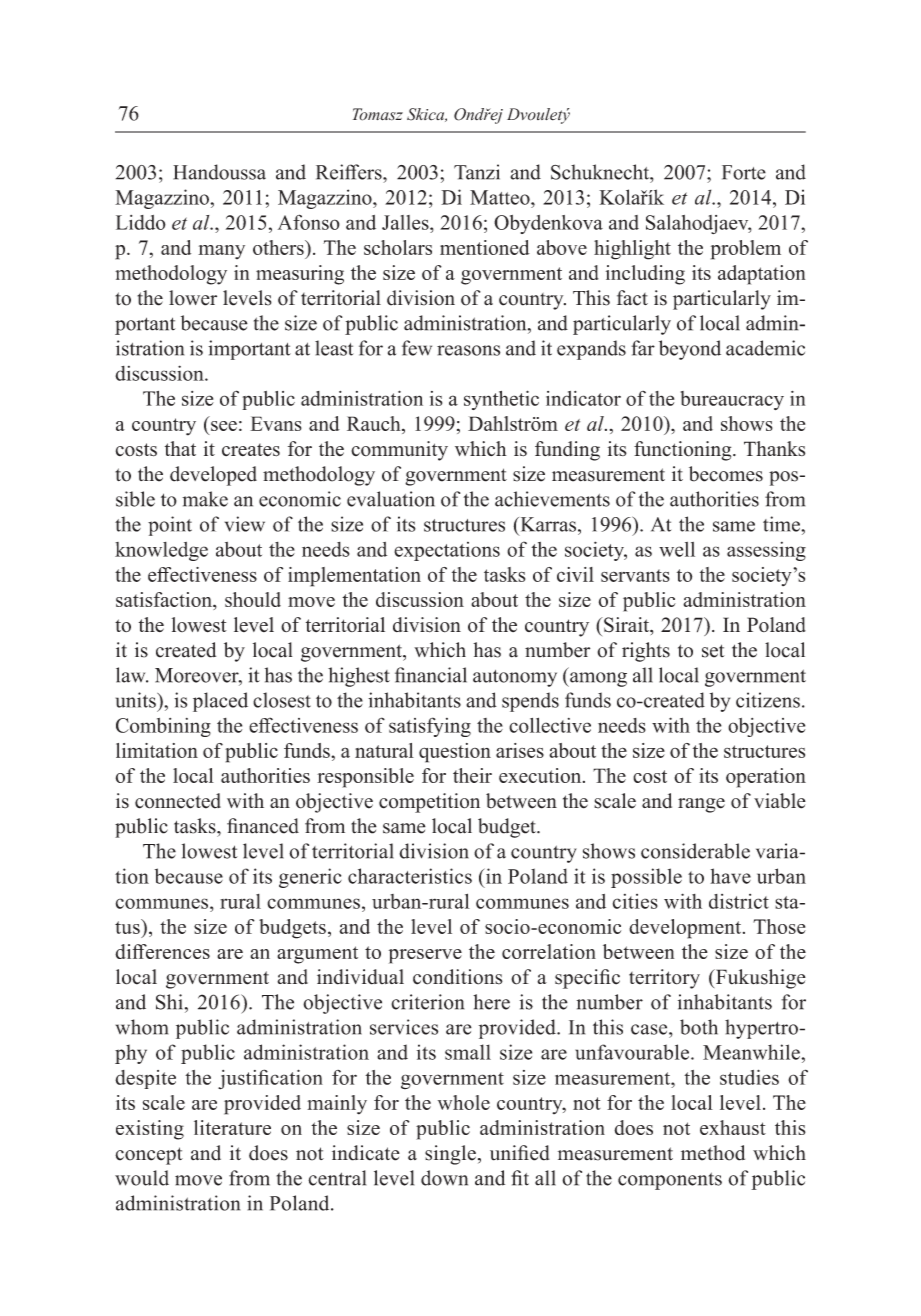 Image resolution: width=921 pixels, height=1316 pixels. Describe the element at coordinates (450, 1155) in the screenshot. I see `single` at that location.
